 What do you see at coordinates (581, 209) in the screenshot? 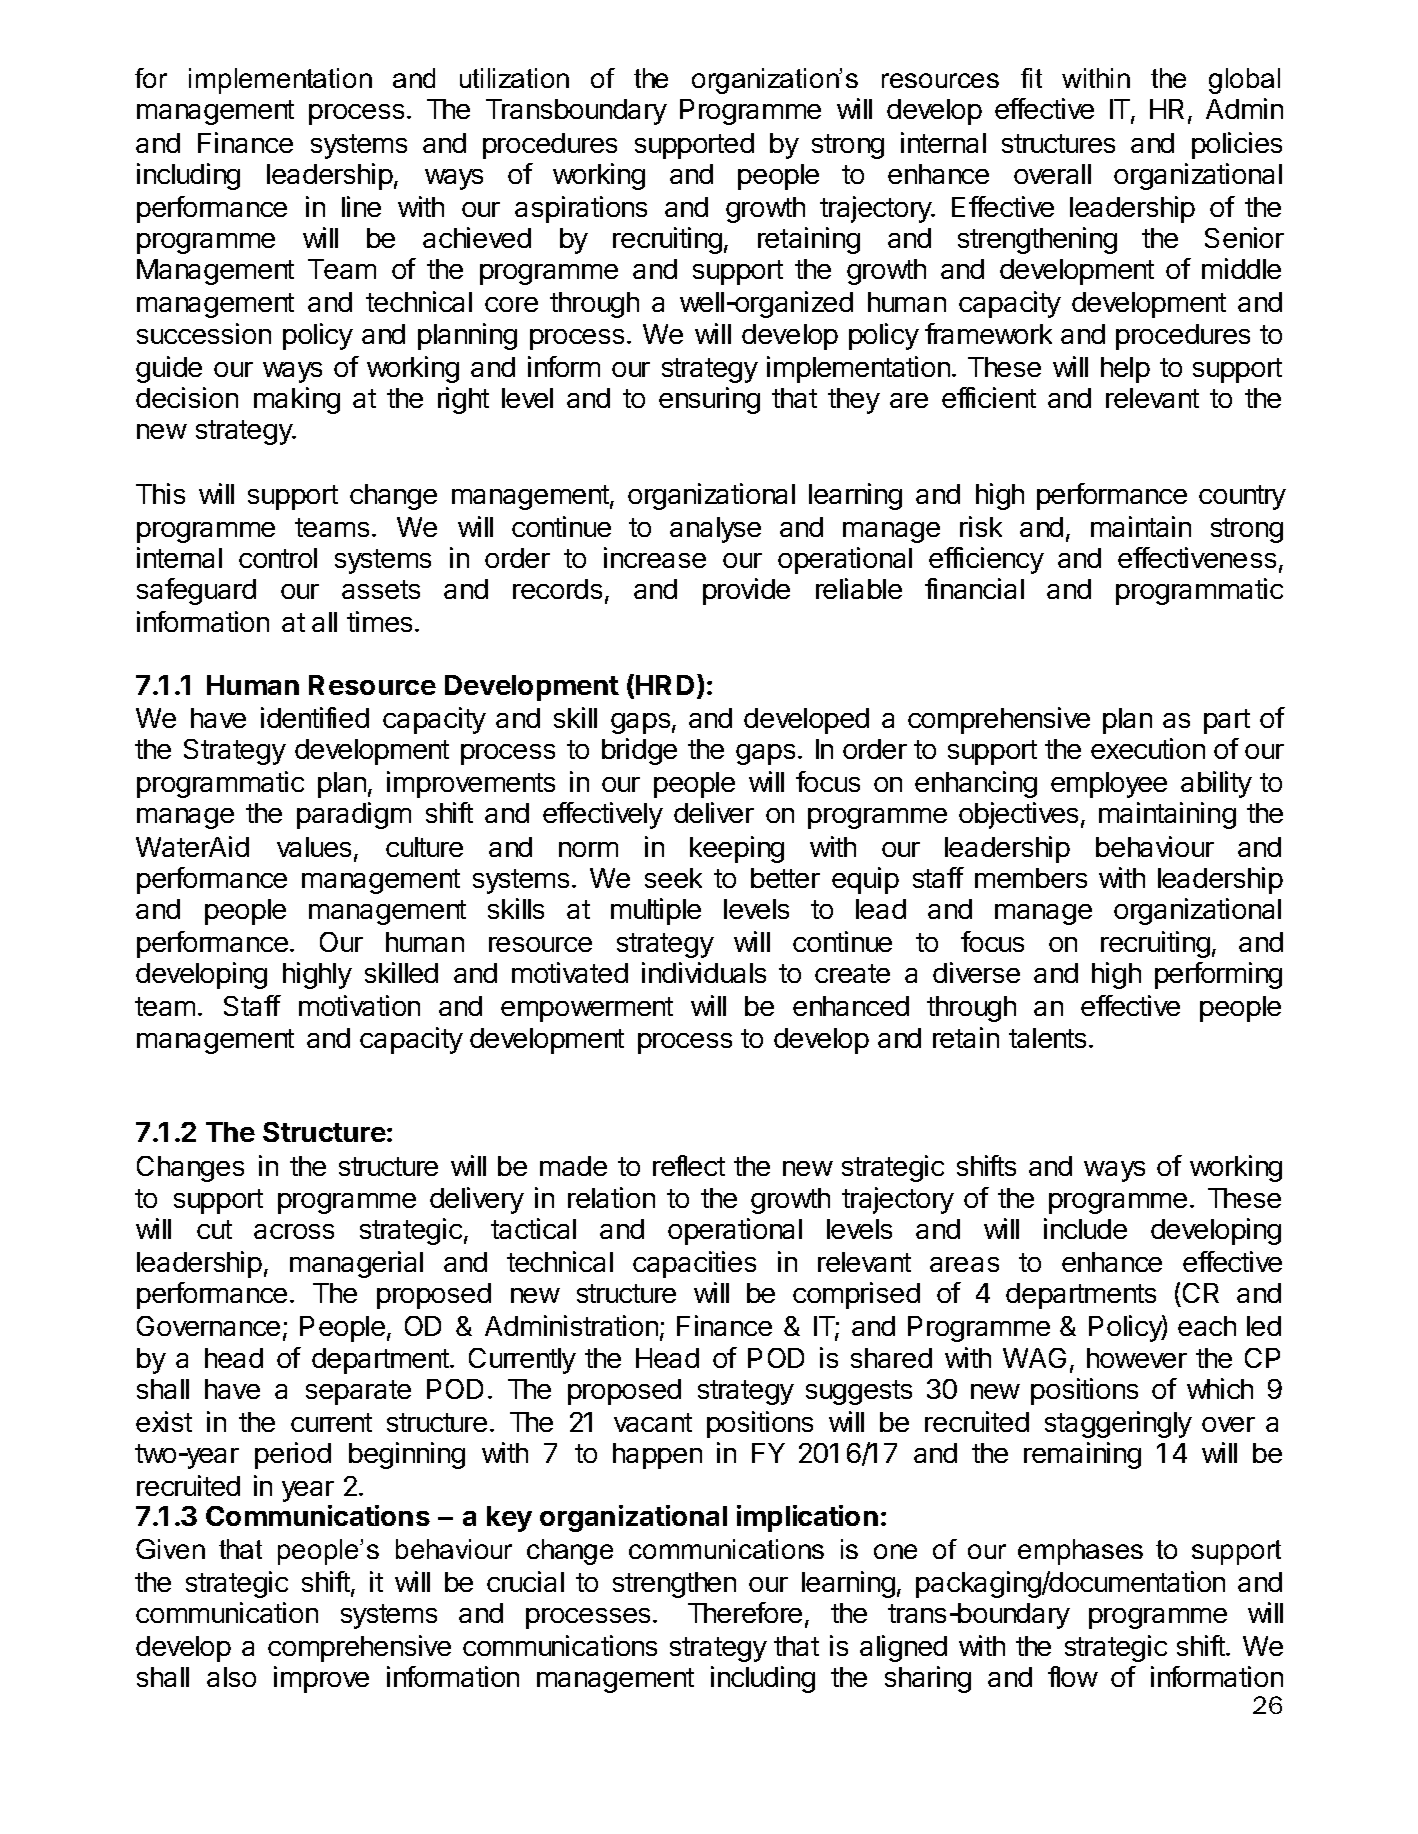
I see `aspirations` at bounding box center [581, 209].
